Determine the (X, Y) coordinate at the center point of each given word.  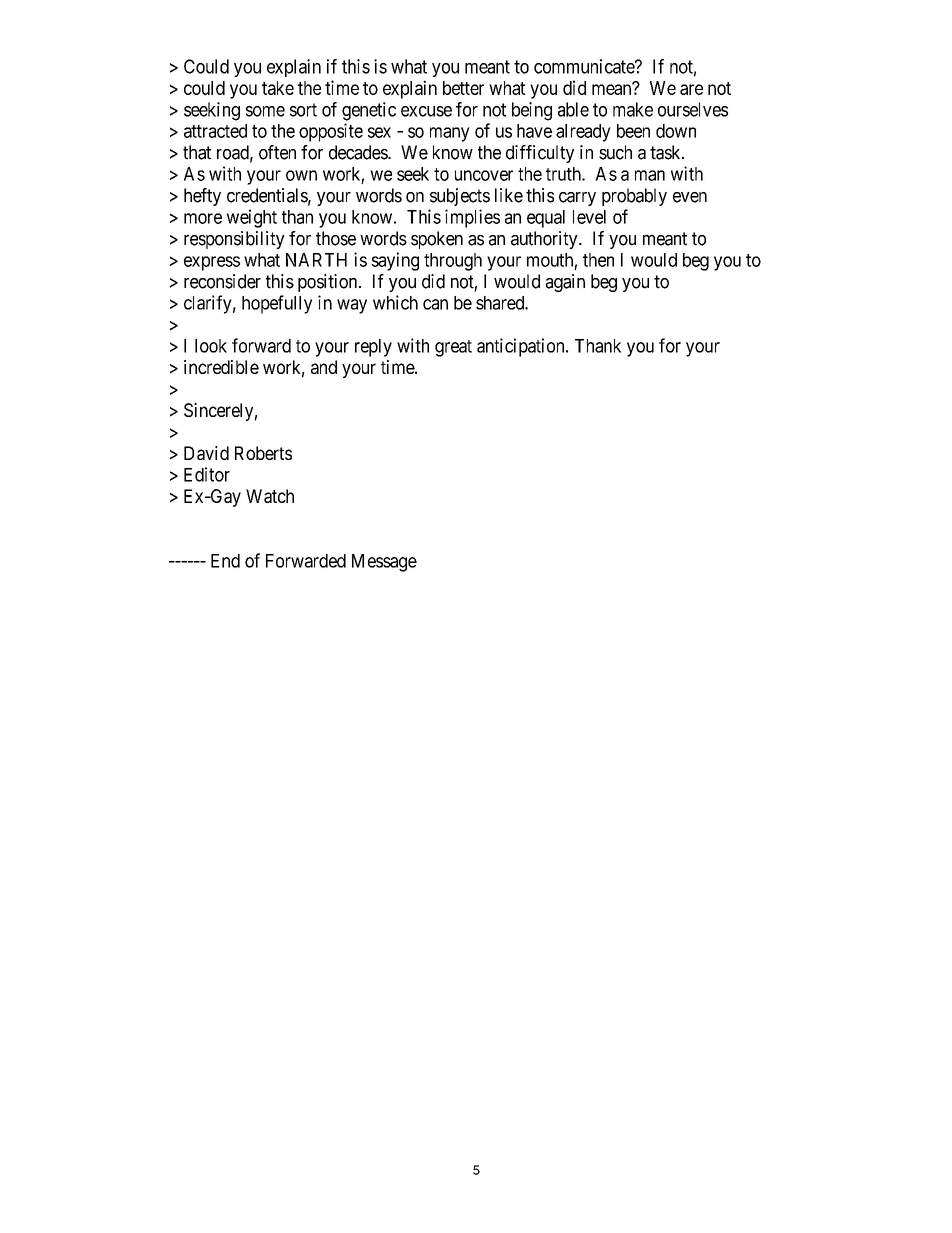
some (265, 111)
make (633, 109)
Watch (270, 496)
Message (384, 563)
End (225, 561)
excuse (426, 111)
